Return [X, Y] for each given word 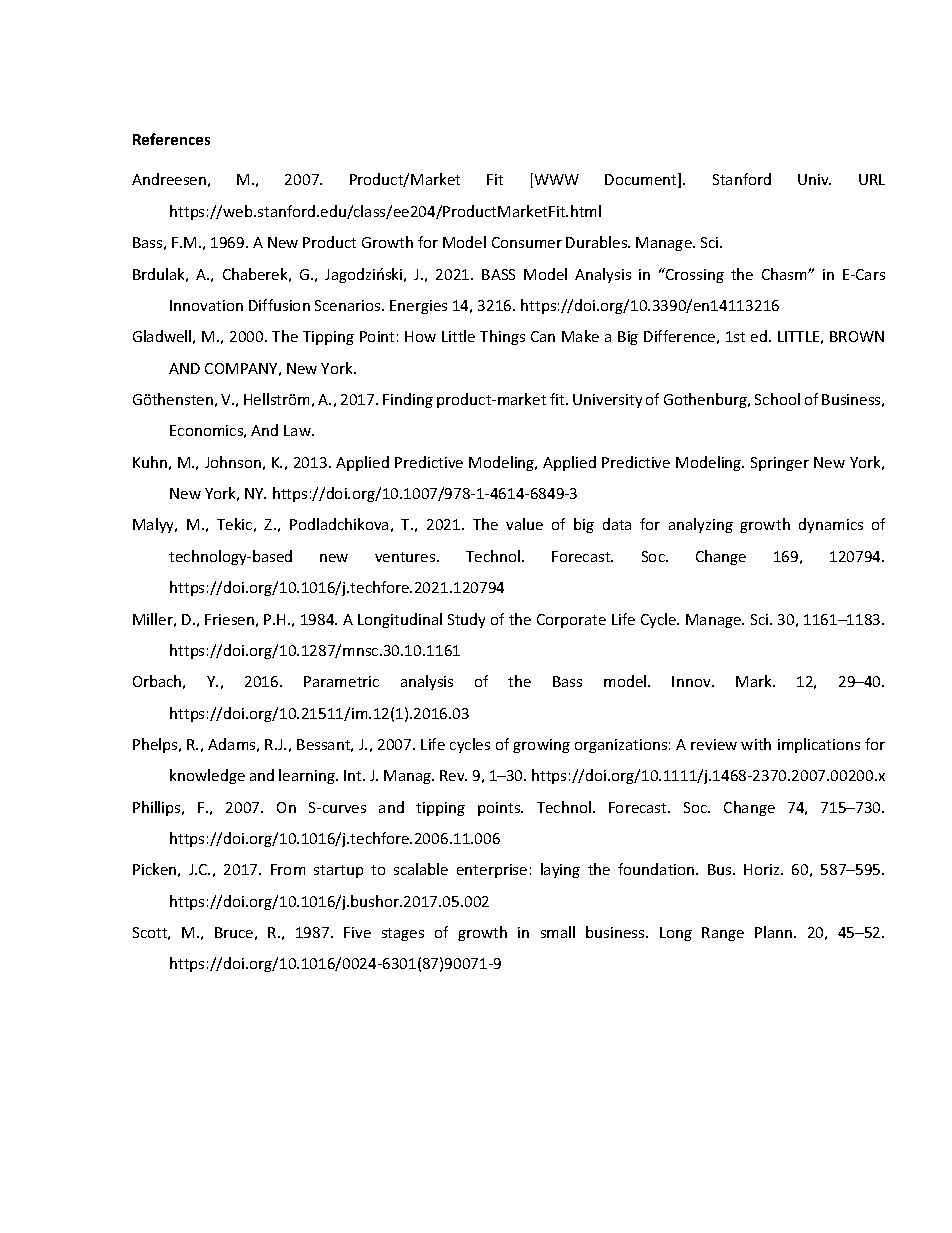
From [288, 869]
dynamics [831, 525]
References [171, 139]
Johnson [233, 462]
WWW [555, 180]
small [558, 932]
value [524, 524]
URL [872, 179]
